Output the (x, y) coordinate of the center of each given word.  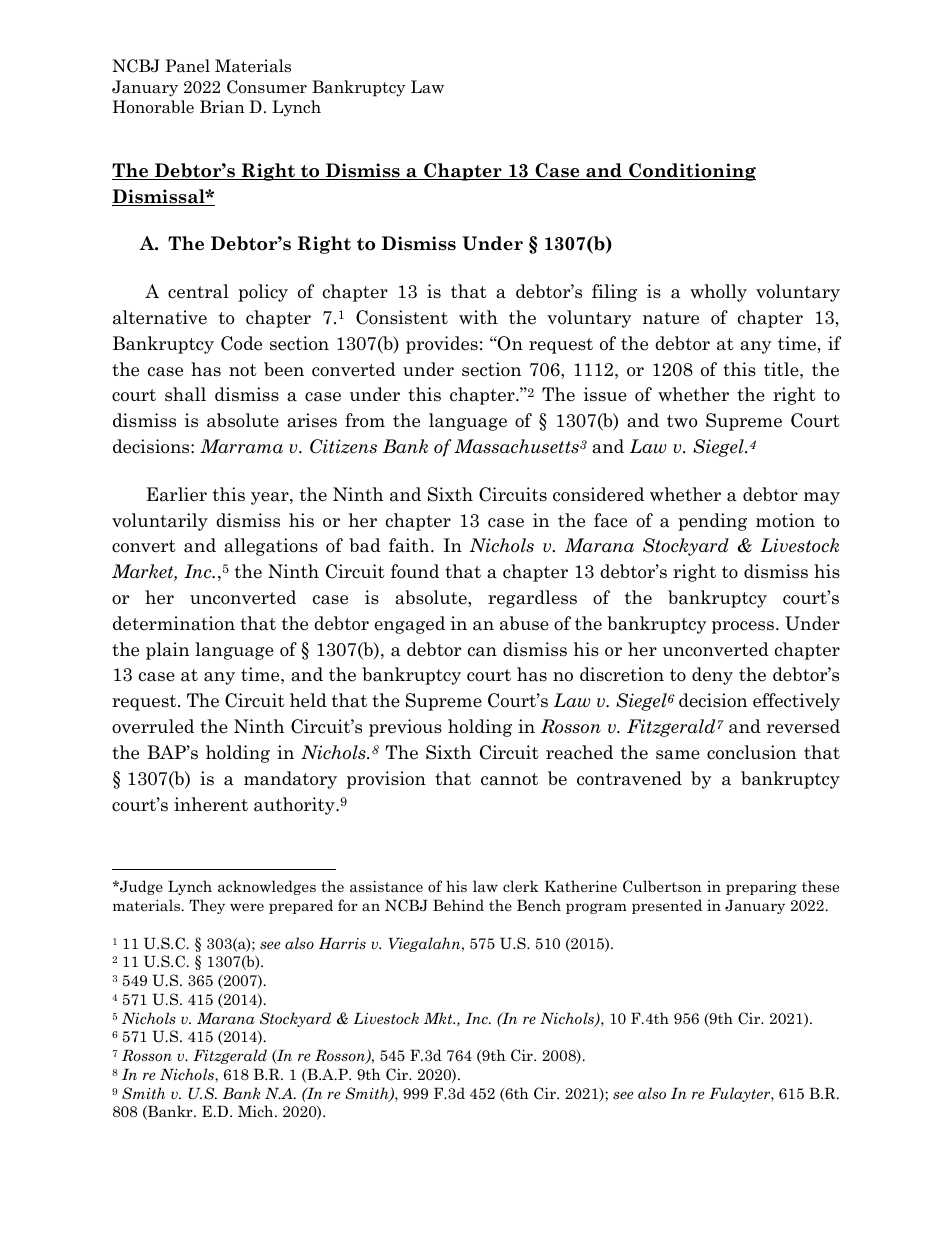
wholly (718, 293)
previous (405, 728)
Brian (222, 107)
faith (410, 545)
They (207, 906)
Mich (257, 1111)
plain (167, 651)
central (198, 291)
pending (712, 522)
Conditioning (691, 172)
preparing (761, 887)
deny (712, 676)
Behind (458, 905)
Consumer (267, 87)
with (478, 317)
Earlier (177, 494)
